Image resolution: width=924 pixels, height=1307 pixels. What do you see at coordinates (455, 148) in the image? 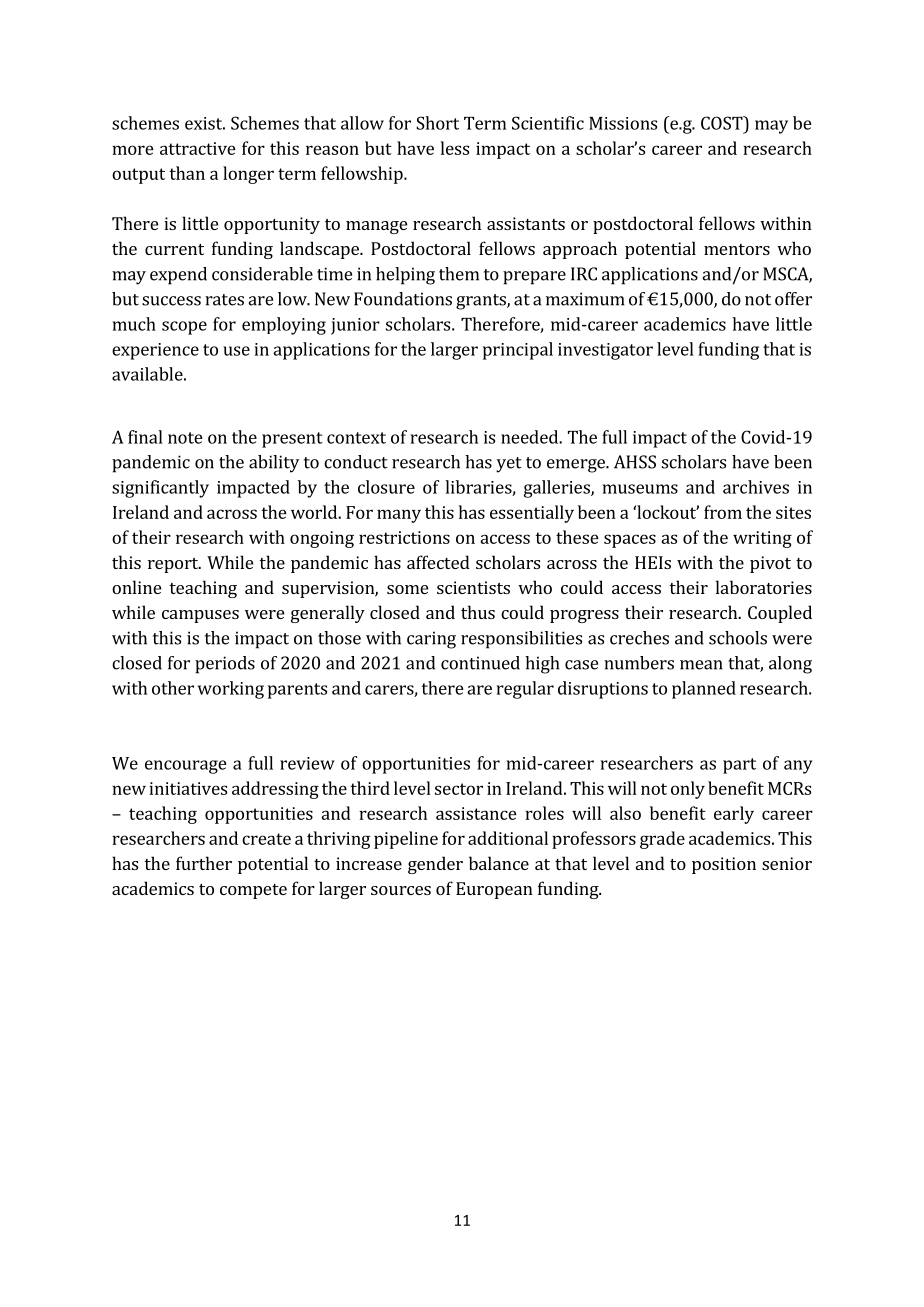
I see `less` at bounding box center [455, 148].
